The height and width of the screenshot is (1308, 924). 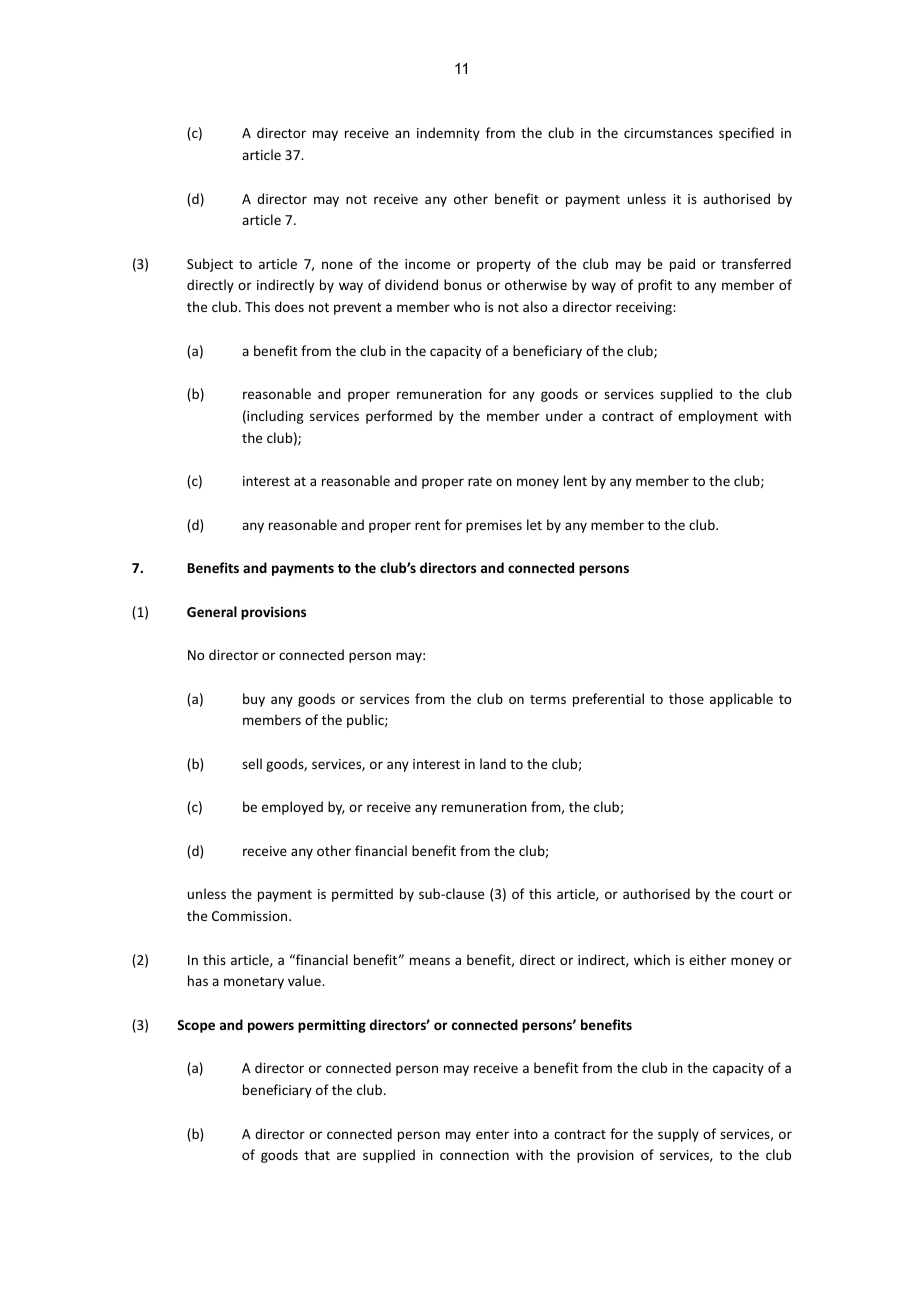 What do you see at coordinates (210, 265) in the screenshot?
I see `Subject` at bounding box center [210, 265].
